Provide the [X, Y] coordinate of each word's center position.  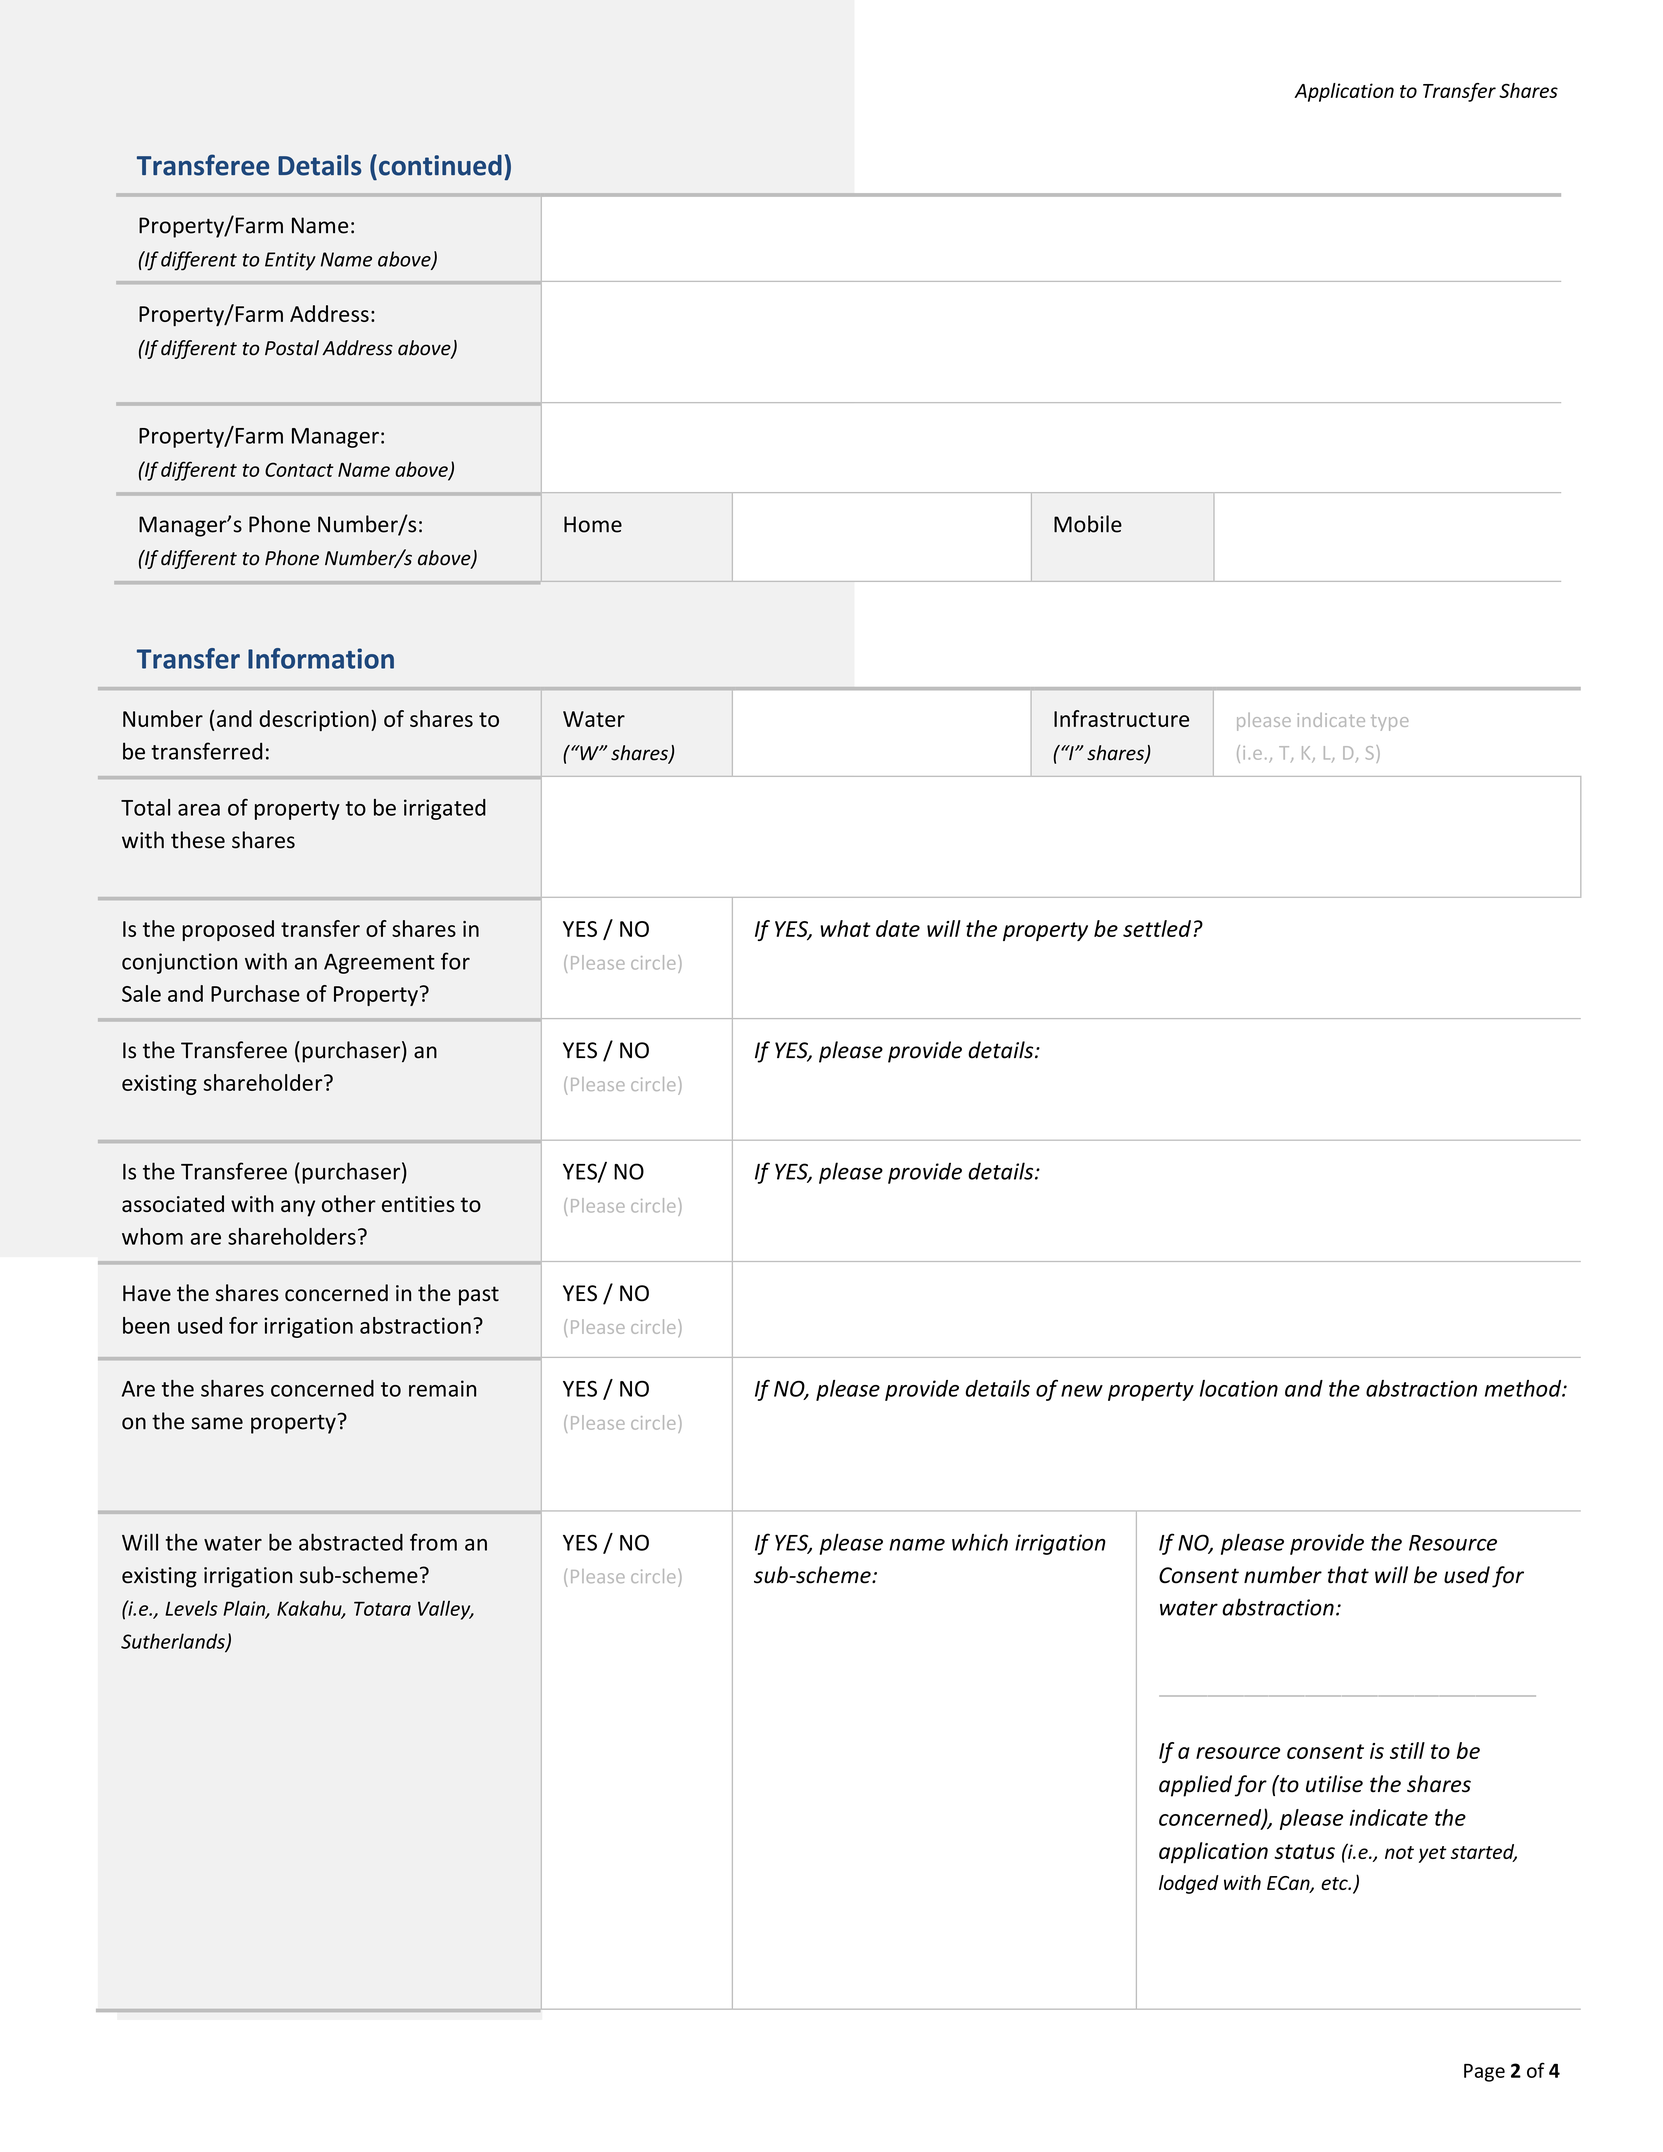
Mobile [1088, 524]
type [1389, 723]
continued [440, 165]
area [199, 810]
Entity [290, 261]
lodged [1189, 1884]
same [217, 1423]
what [845, 928]
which [980, 1542]
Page [1484, 2073]
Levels [191, 1608]
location [1239, 1388]
